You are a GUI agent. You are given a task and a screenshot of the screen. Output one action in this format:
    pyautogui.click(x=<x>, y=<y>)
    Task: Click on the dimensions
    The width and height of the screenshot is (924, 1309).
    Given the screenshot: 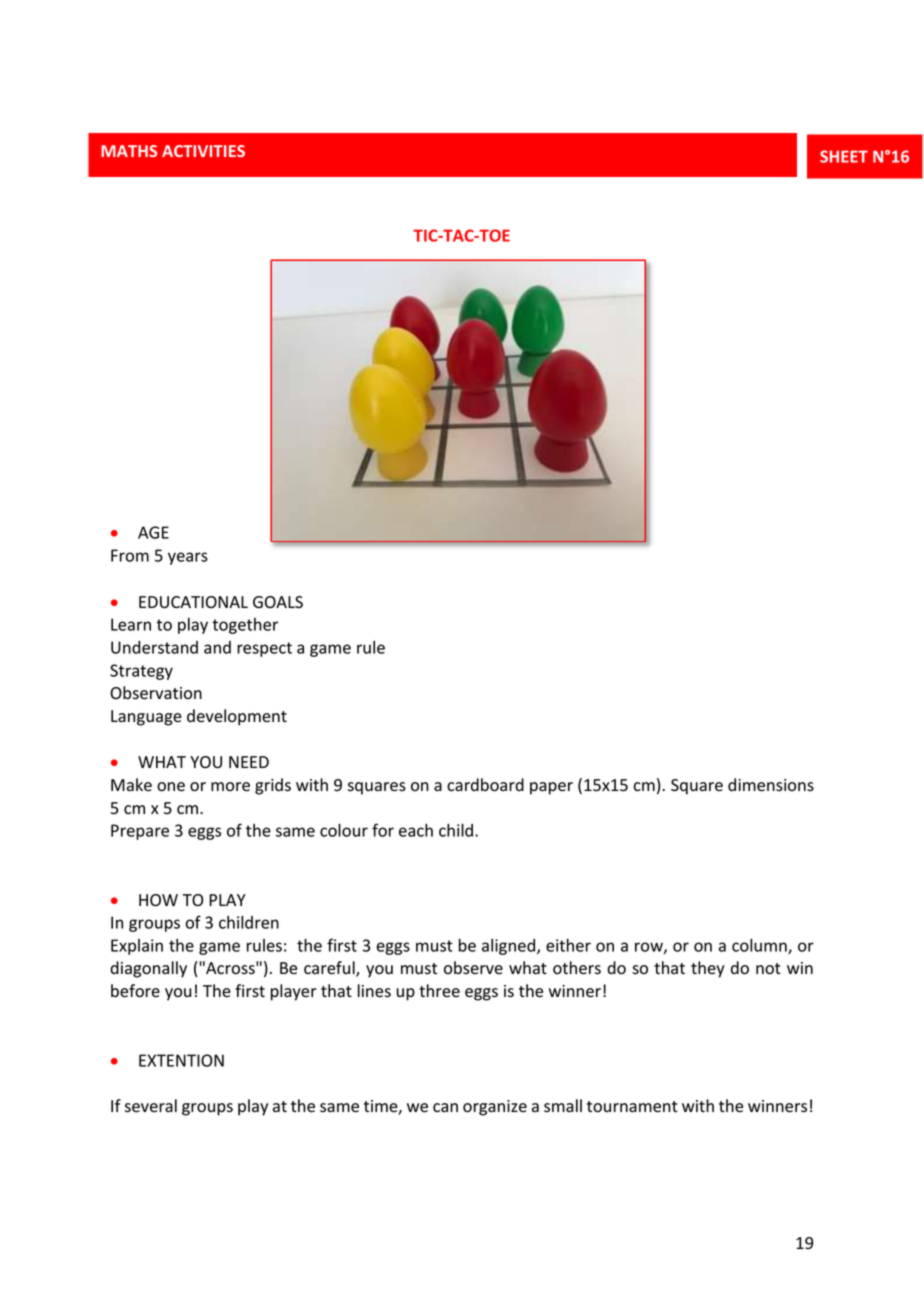 What is the action you would take?
    pyautogui.click(x=771, y=785)
